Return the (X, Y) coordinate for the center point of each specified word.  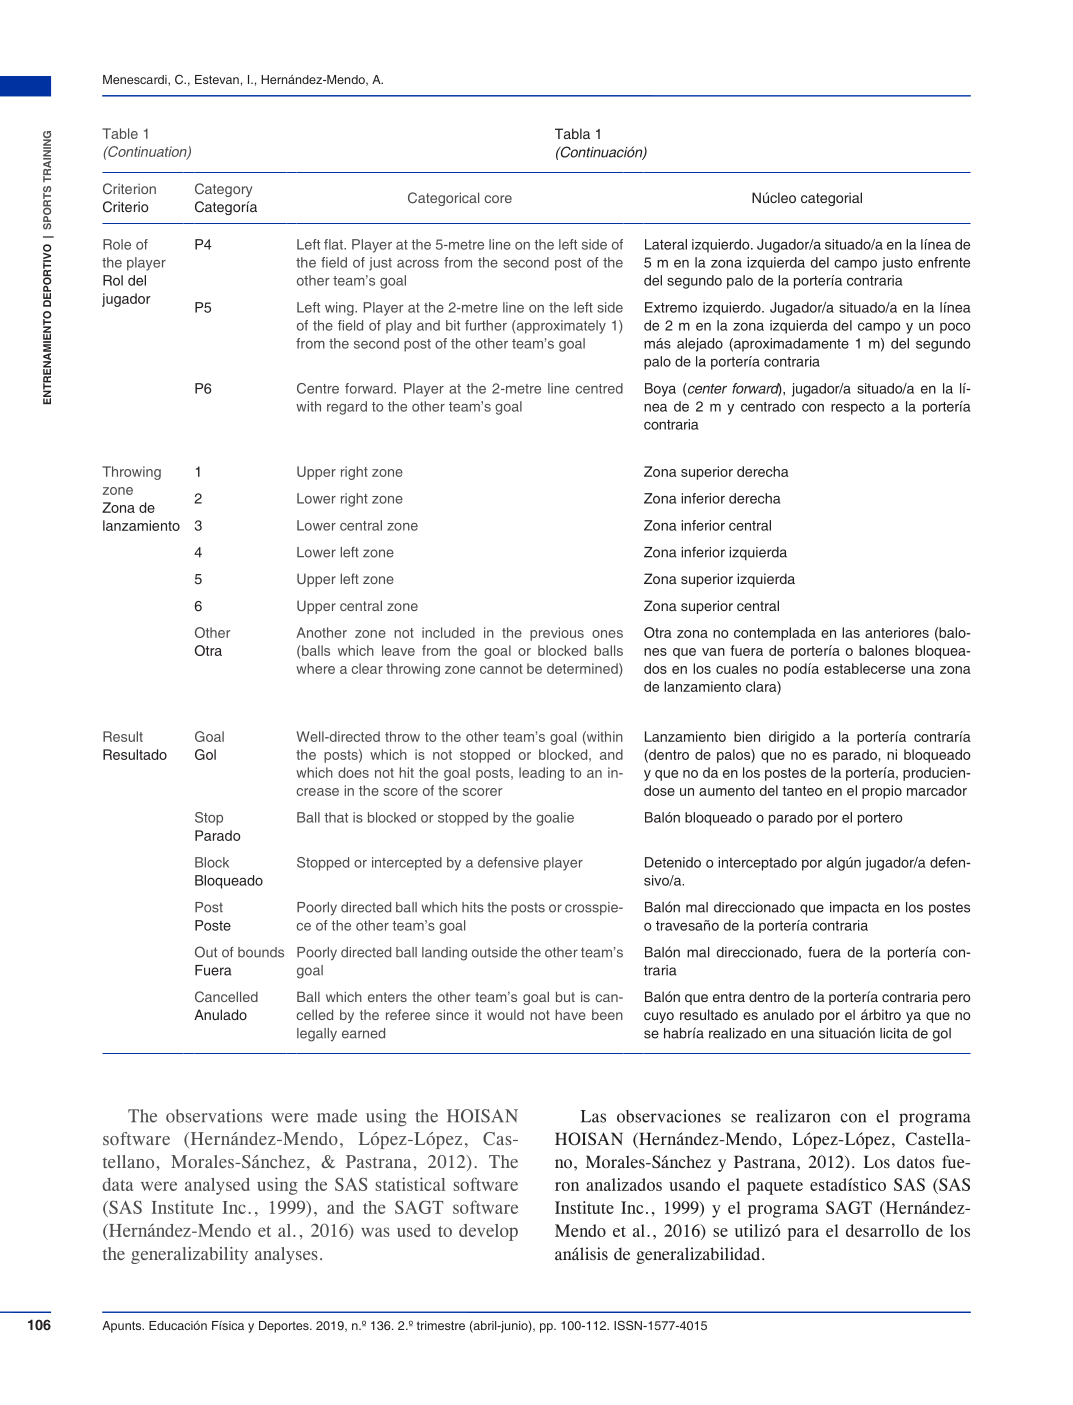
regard (347, 408)
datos (916, 1162)
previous (557, 634)
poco (955, 328)
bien (747, 736)
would (505, 1014)
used (414, 1230)
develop (488, 1232)
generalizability (189, 1255)
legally (317, 1035)
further (486, 325)
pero (956, 999)
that (336, 817)
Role (117, 244)
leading (541, 774)
